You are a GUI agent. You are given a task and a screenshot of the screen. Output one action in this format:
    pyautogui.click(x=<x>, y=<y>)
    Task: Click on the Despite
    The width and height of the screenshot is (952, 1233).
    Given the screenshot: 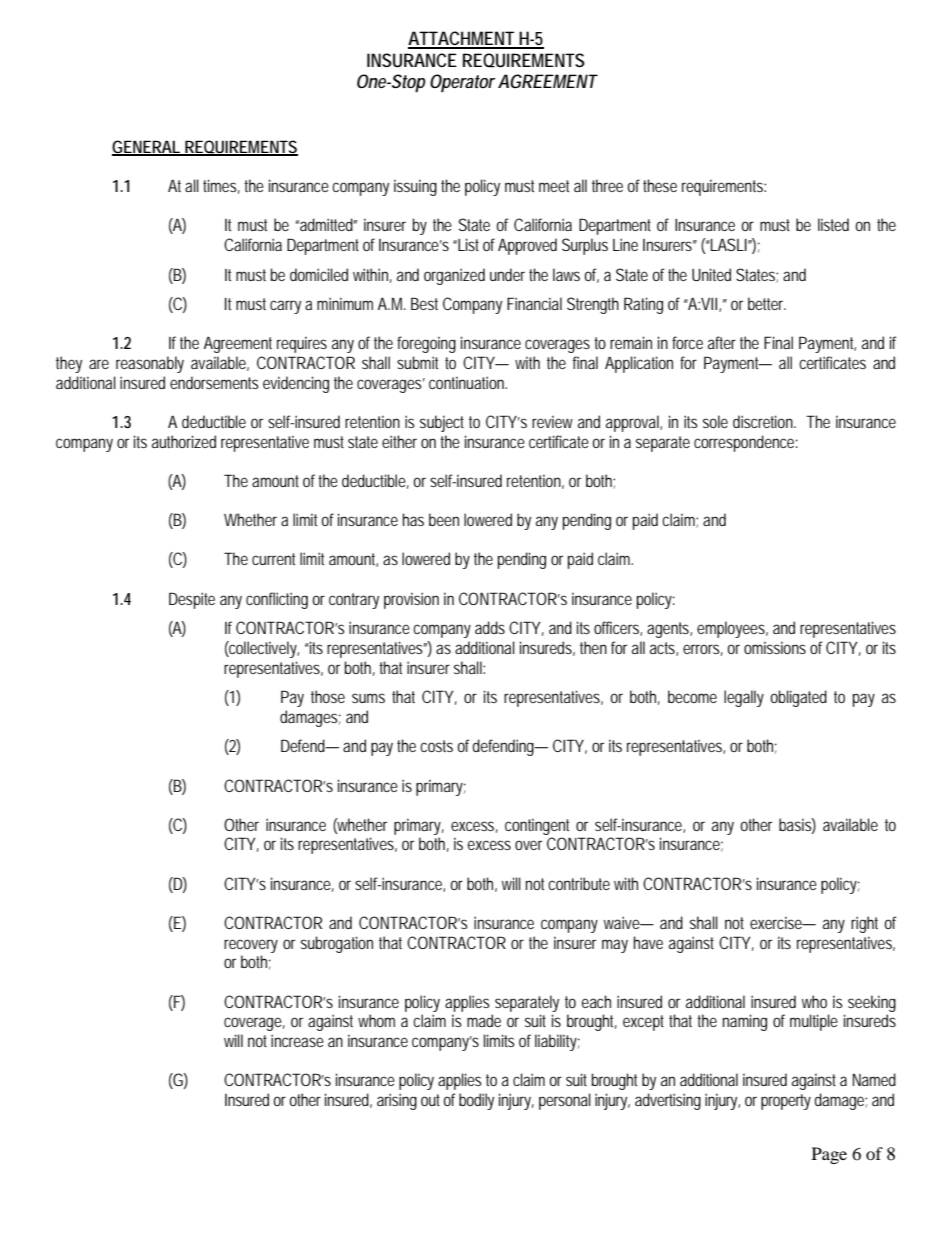 What is the action you would take?
    pyautogui.click(x=192, y=600)
